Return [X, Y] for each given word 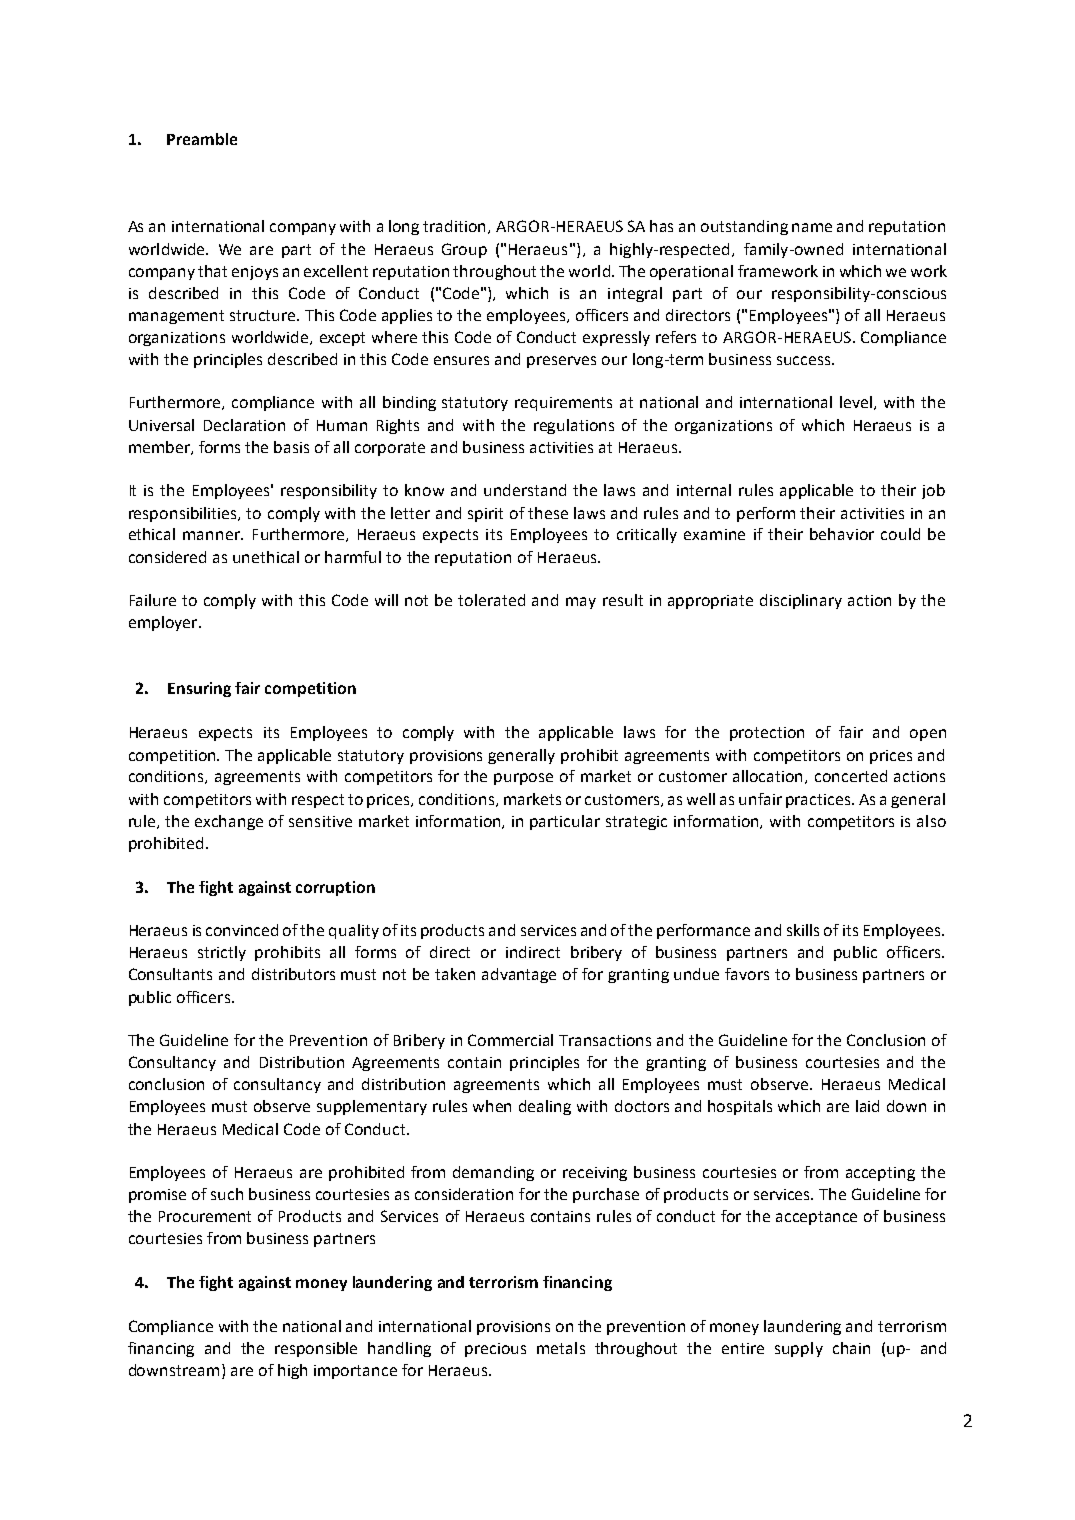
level [857, 403]
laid [867, 1106]
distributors [293, 974]
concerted [851, 776]
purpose [523, 779]
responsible [316, 1349]
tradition [456, 227]
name [812, 227]
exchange [229, 822]
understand [525, 490]
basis [291, 447]
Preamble [202, 139]
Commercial [510, 1040]
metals [561, 1348]
